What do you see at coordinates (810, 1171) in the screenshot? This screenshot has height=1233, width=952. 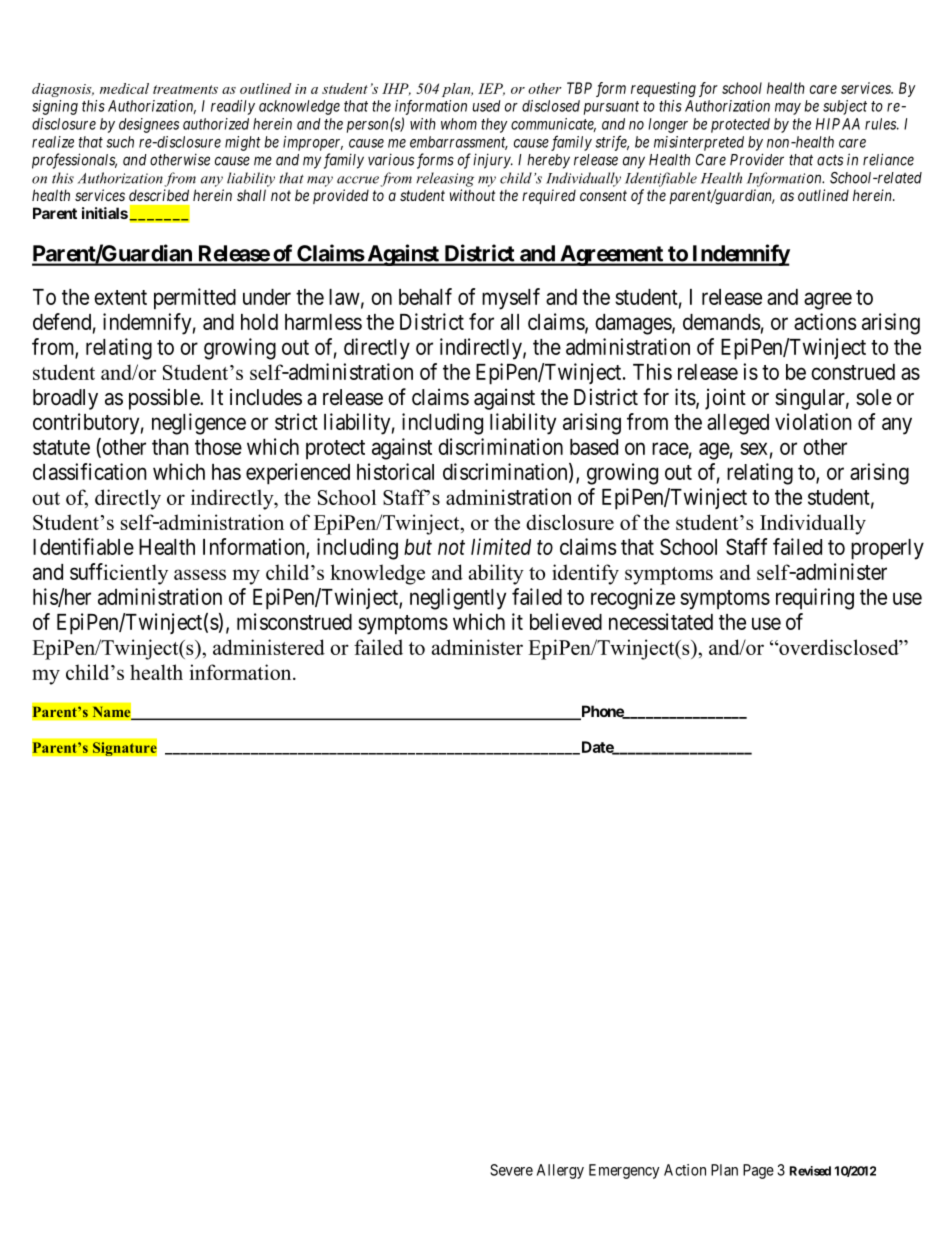 I see `Revised` at bounding box center [810, 1171].
